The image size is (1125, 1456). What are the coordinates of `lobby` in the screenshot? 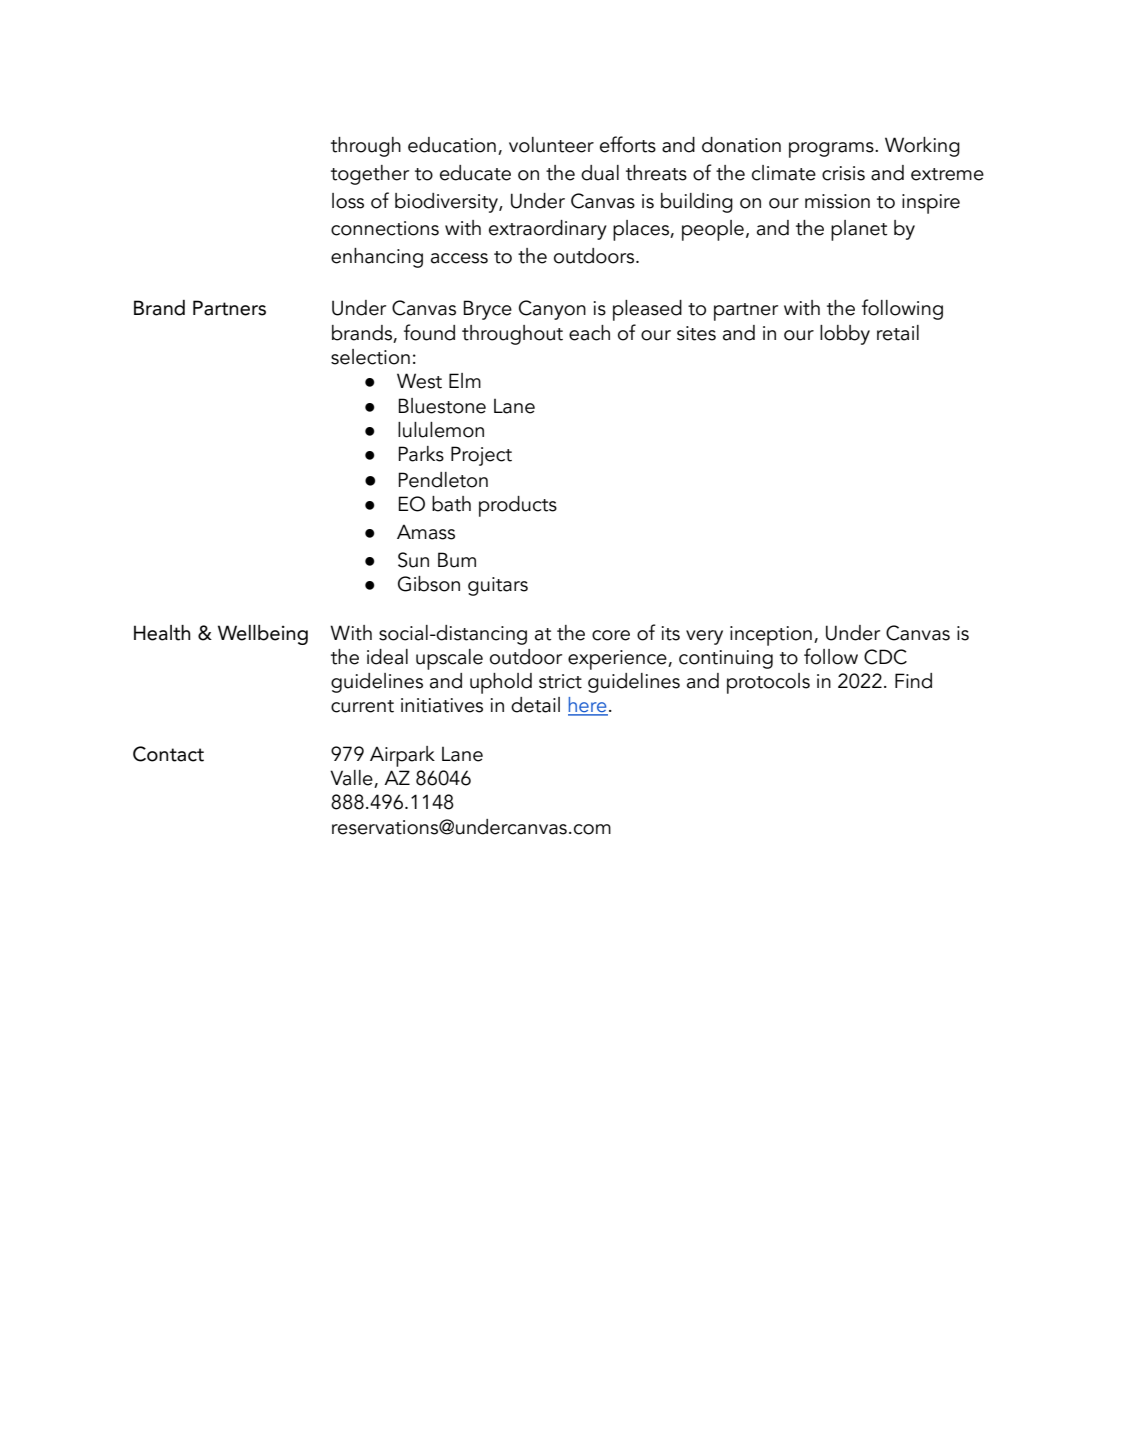 It's located at (845, 335).
